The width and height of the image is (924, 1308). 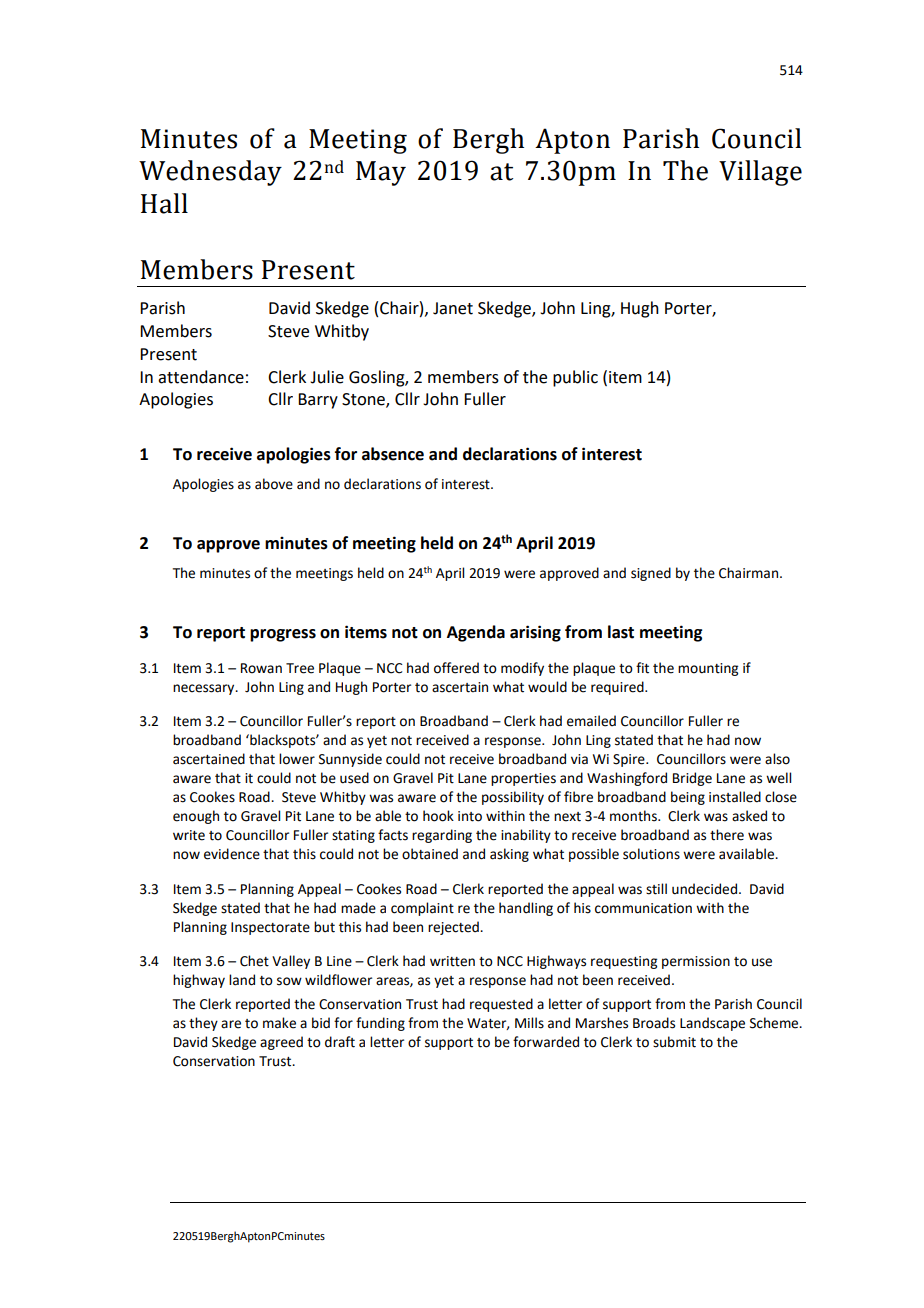 I want to click on submit, so click(x=674, y=1042).
